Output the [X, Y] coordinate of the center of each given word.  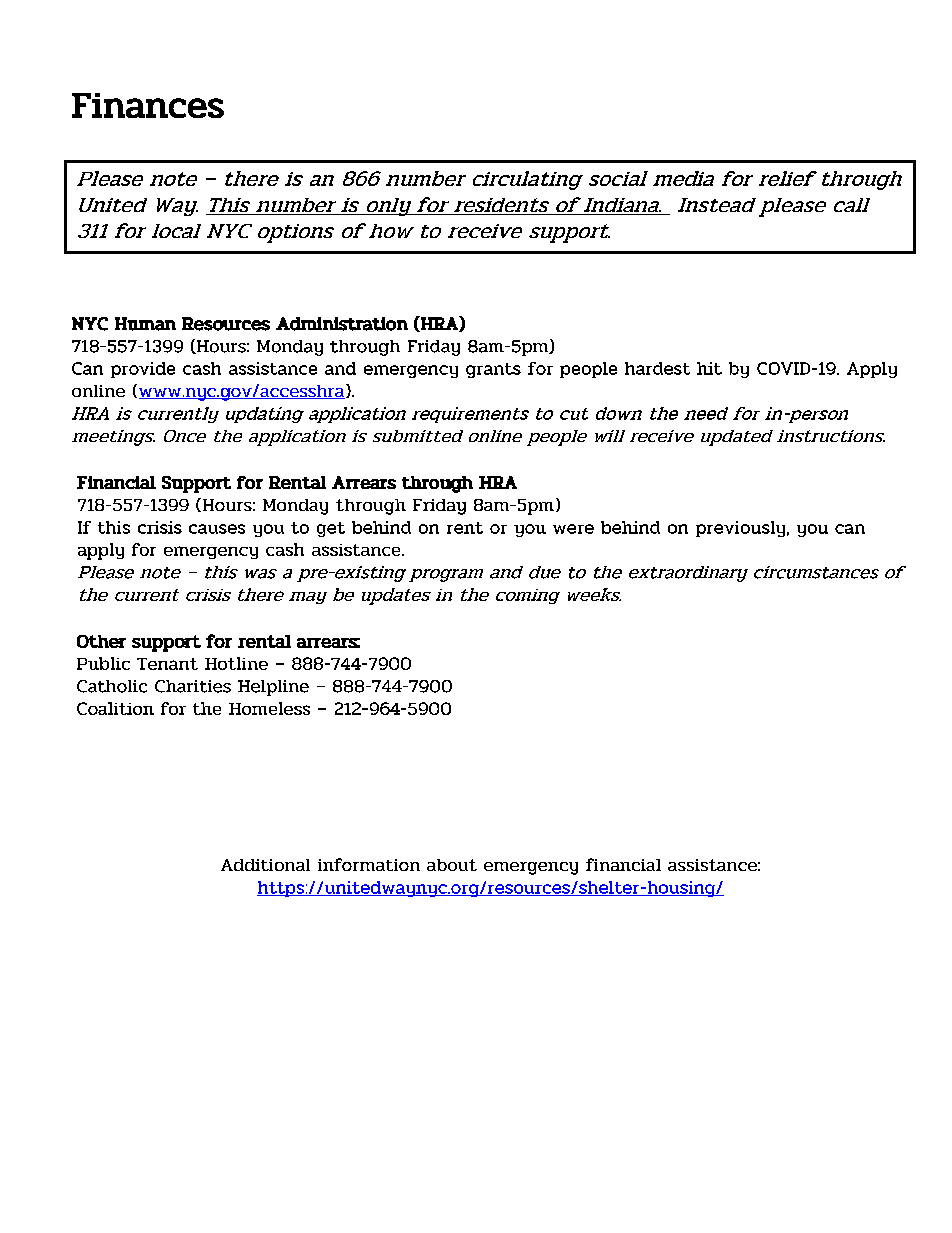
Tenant [167, 664]
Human [145, 324]
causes [217, 529]
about [452, 865]
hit [709, 368]
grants [493, 370]
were [573, 529]
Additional [265, 865]
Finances [148, 105]
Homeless [269, 708]
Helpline [273, 688]
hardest [657, 368]
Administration [342, 324]
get [331, 529]
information [369, 864]
